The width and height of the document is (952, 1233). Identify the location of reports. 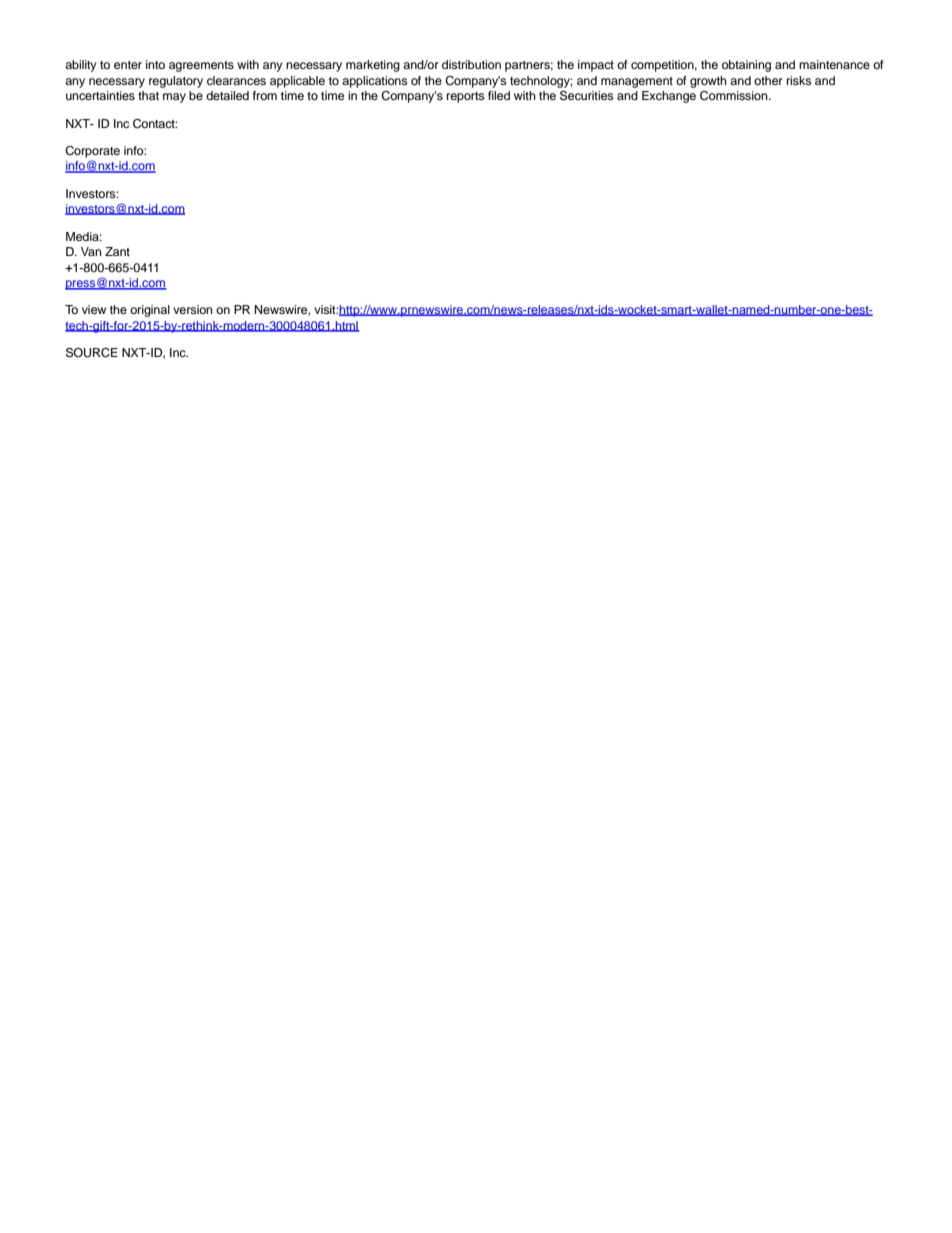
(465, 97).
